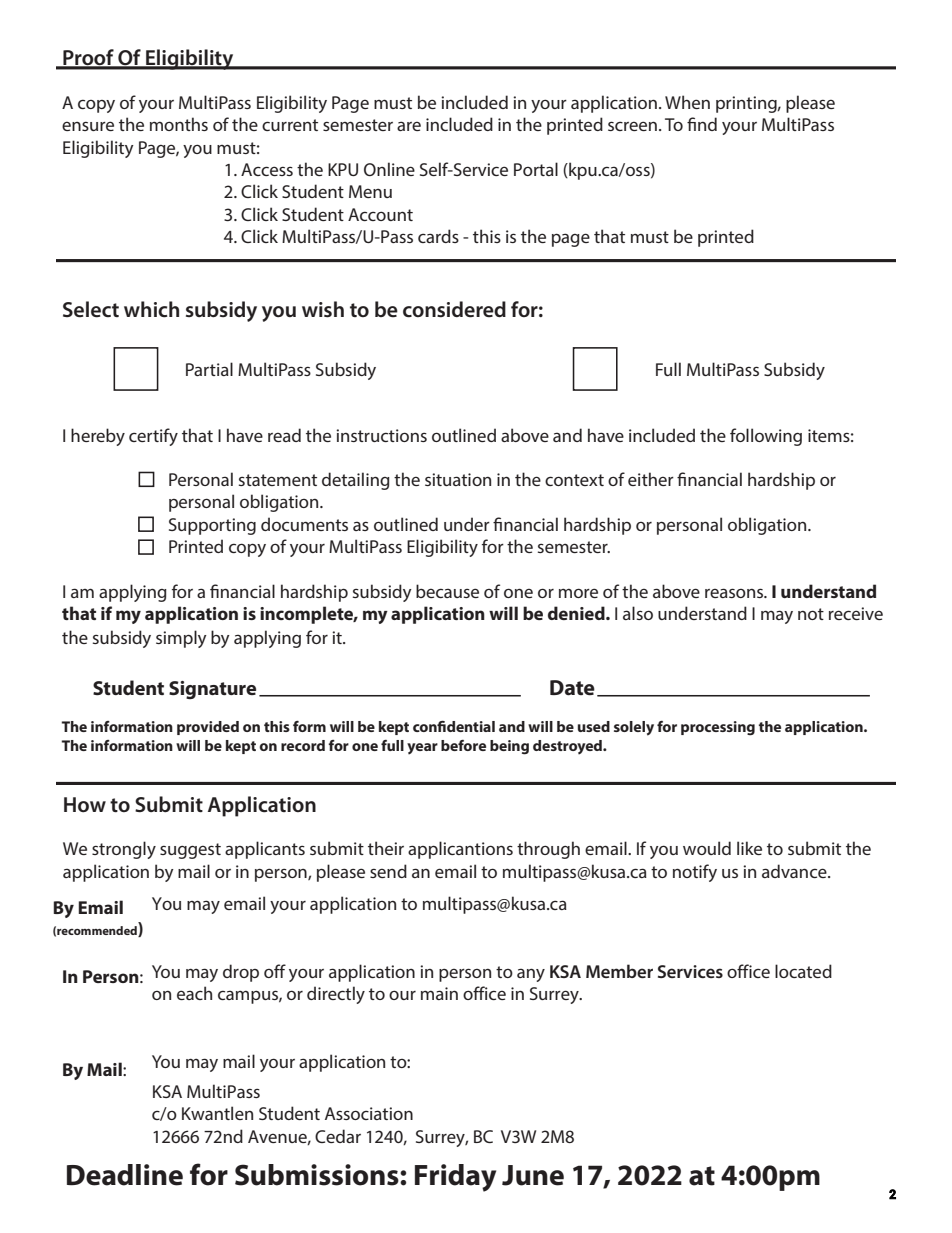 The image size is (952, 1233). Describe the element at coordinates (179, 124) in the screenshot. I see `months` at that location.
